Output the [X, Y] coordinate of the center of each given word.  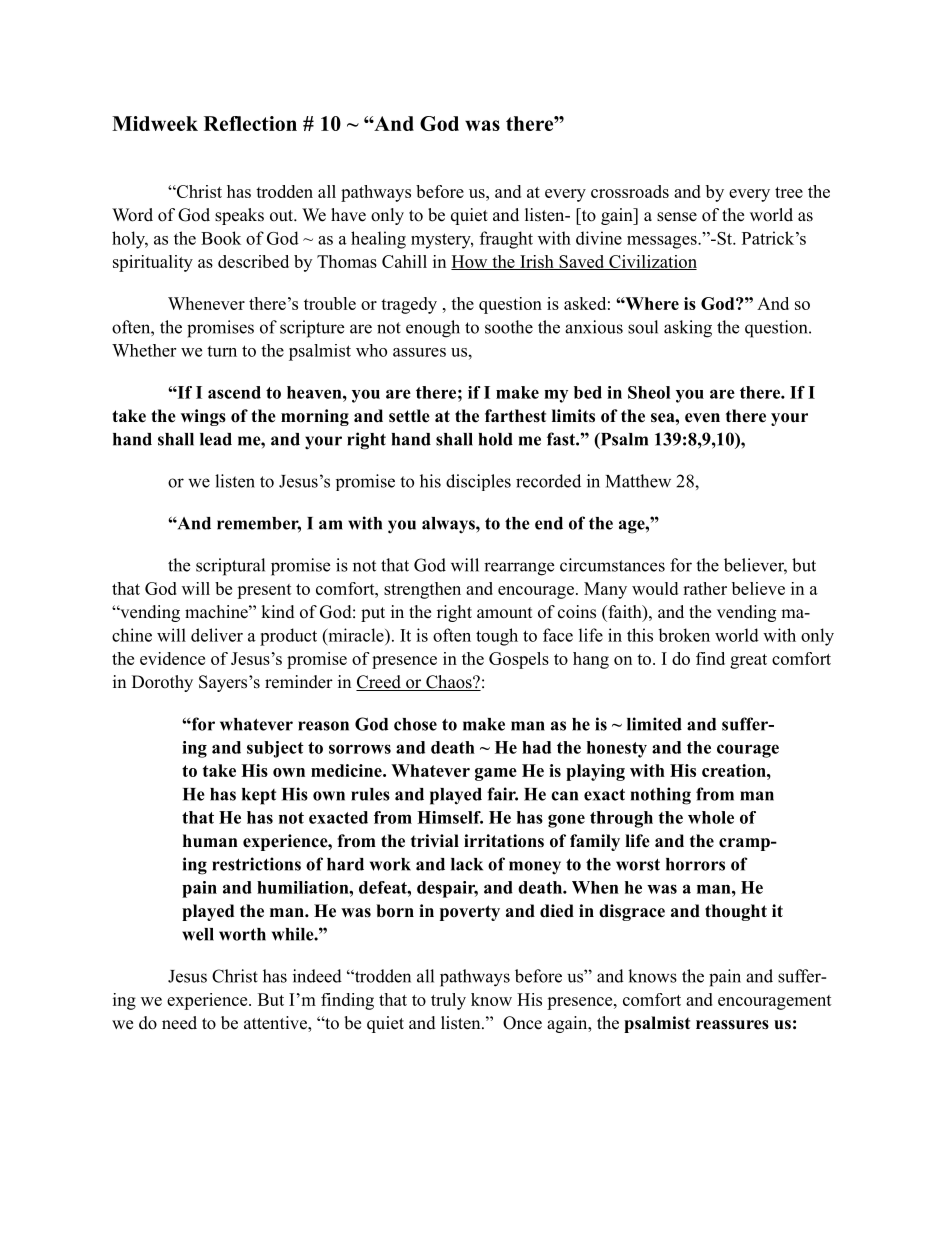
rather [705, 588]
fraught [506, 240]
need [179, 1023]
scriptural [230, 567]
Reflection [250, 123]
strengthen [422, 590]
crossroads [630, 191]
